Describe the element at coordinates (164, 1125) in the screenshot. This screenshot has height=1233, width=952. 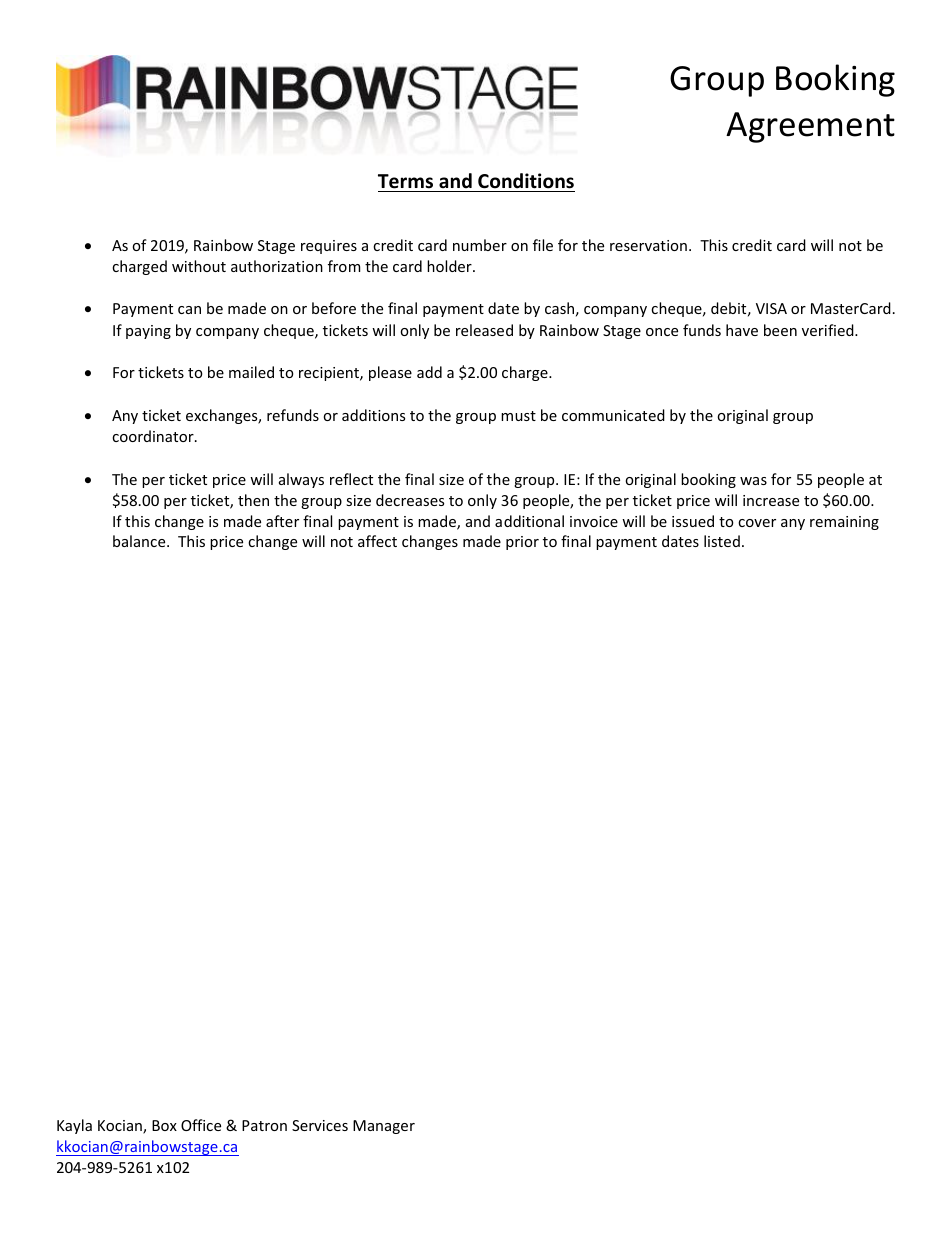
I see `Box` at that location.
